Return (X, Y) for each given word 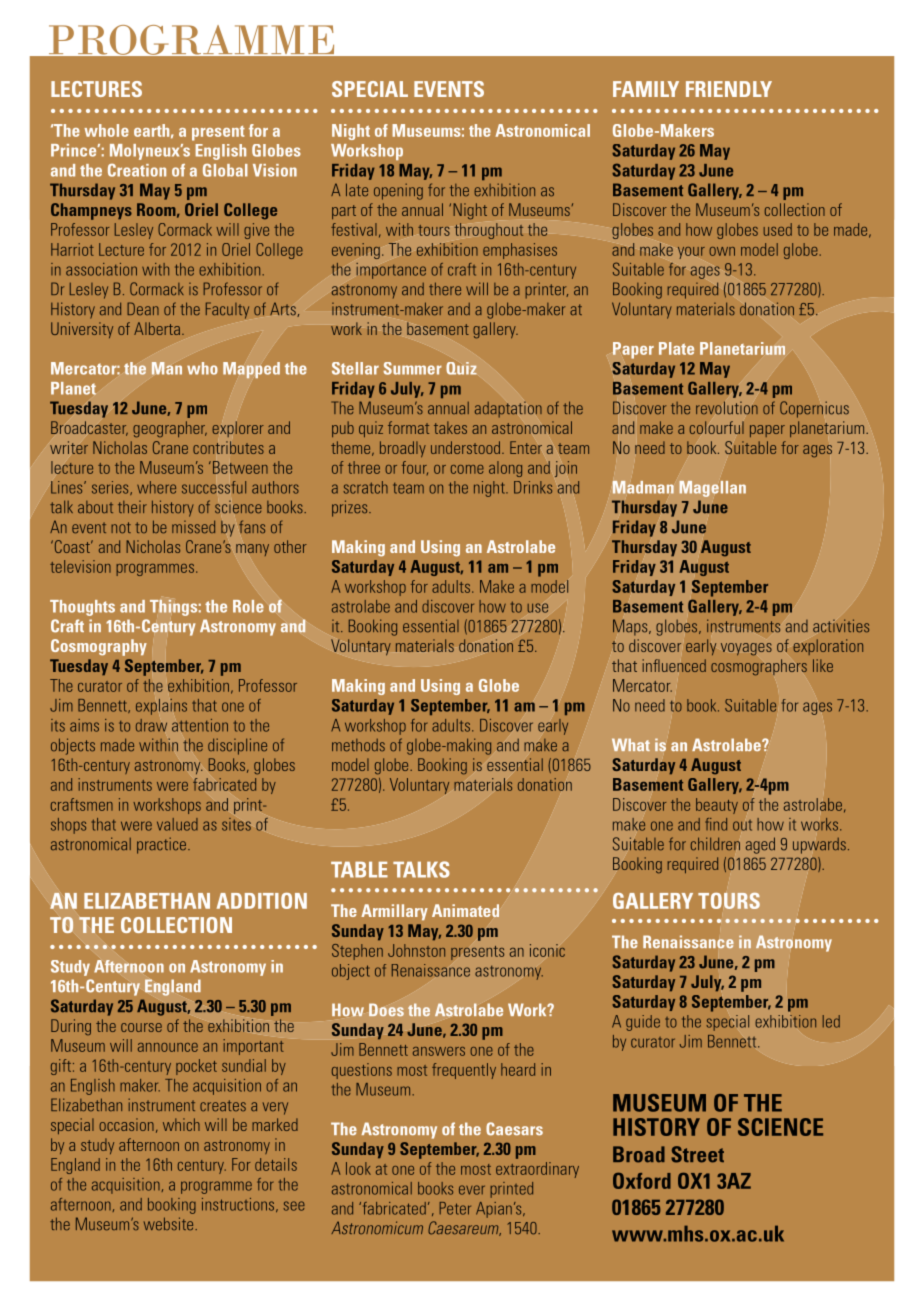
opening (398, 191)
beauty (717, 806)
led (831, 1021)
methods (358, 745)
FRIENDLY (729, 89)
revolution (727, 408)
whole (106, 130)
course (141, 1027)
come (467, 469)
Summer (412, 368)
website (170, 1224)
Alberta (158, 328)
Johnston (416, 950)
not (121, 528)
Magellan (713, 489)
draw (151, 725)
